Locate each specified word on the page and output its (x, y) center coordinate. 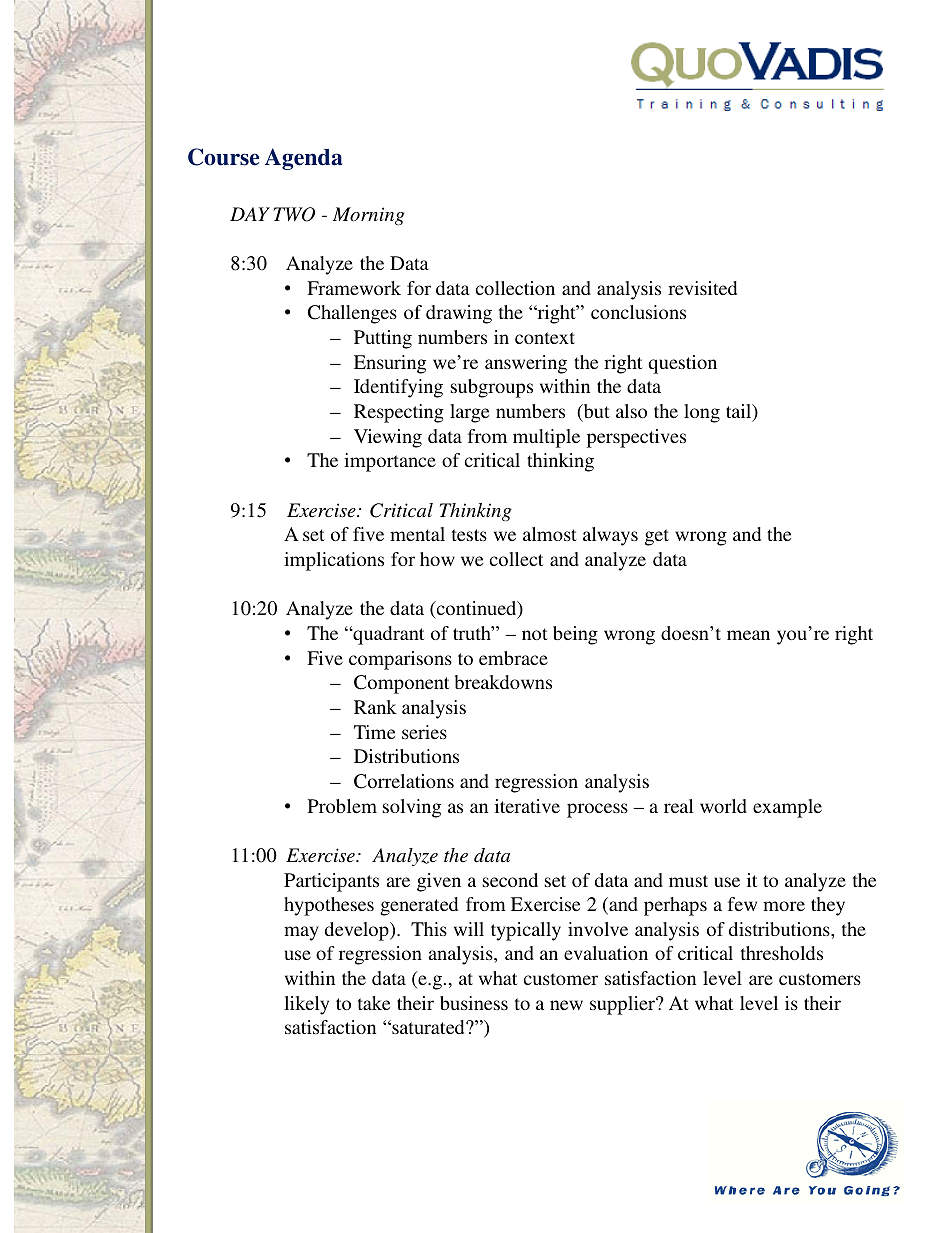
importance (390, 462)
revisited (702, 288)
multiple (546, 438)
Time (374, 732)
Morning (369, 216)
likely (306, 1005)
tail (740, 412)
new (566, 1005)
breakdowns (503, 682)
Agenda (303, 159)
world (723, 806)
